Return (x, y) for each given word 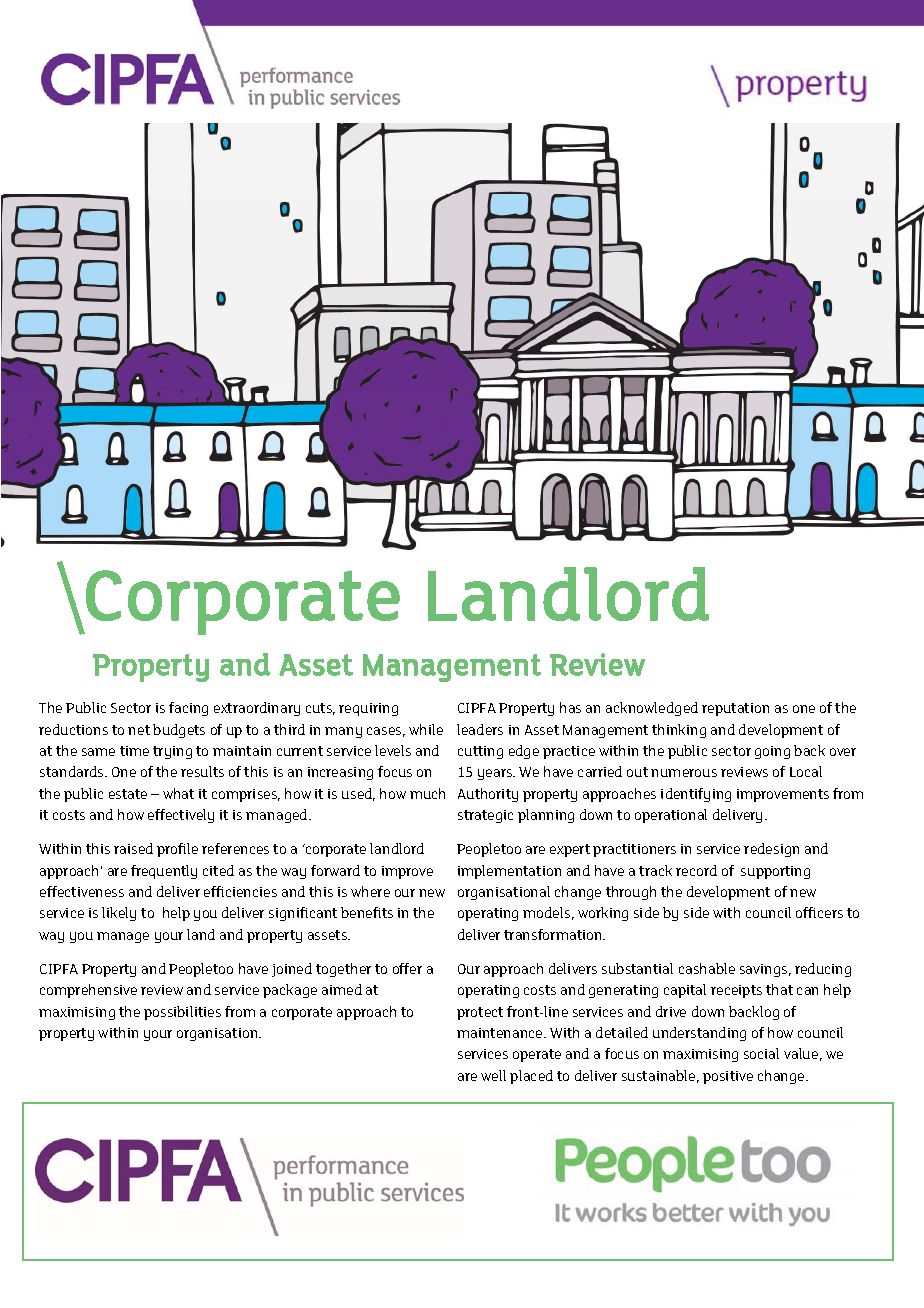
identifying (696, 795)
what (178, 793)
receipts (736, 991)
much (427, 793)
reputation (735, 709)
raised (133, 848)
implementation (509, 872)
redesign (771, 850)
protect (480, 1013)
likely (119, 914)
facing (188, 709)
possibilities (182, 1013)
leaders (480, 729)
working (603, 914)
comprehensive (88, 991)
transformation (554, 934)
